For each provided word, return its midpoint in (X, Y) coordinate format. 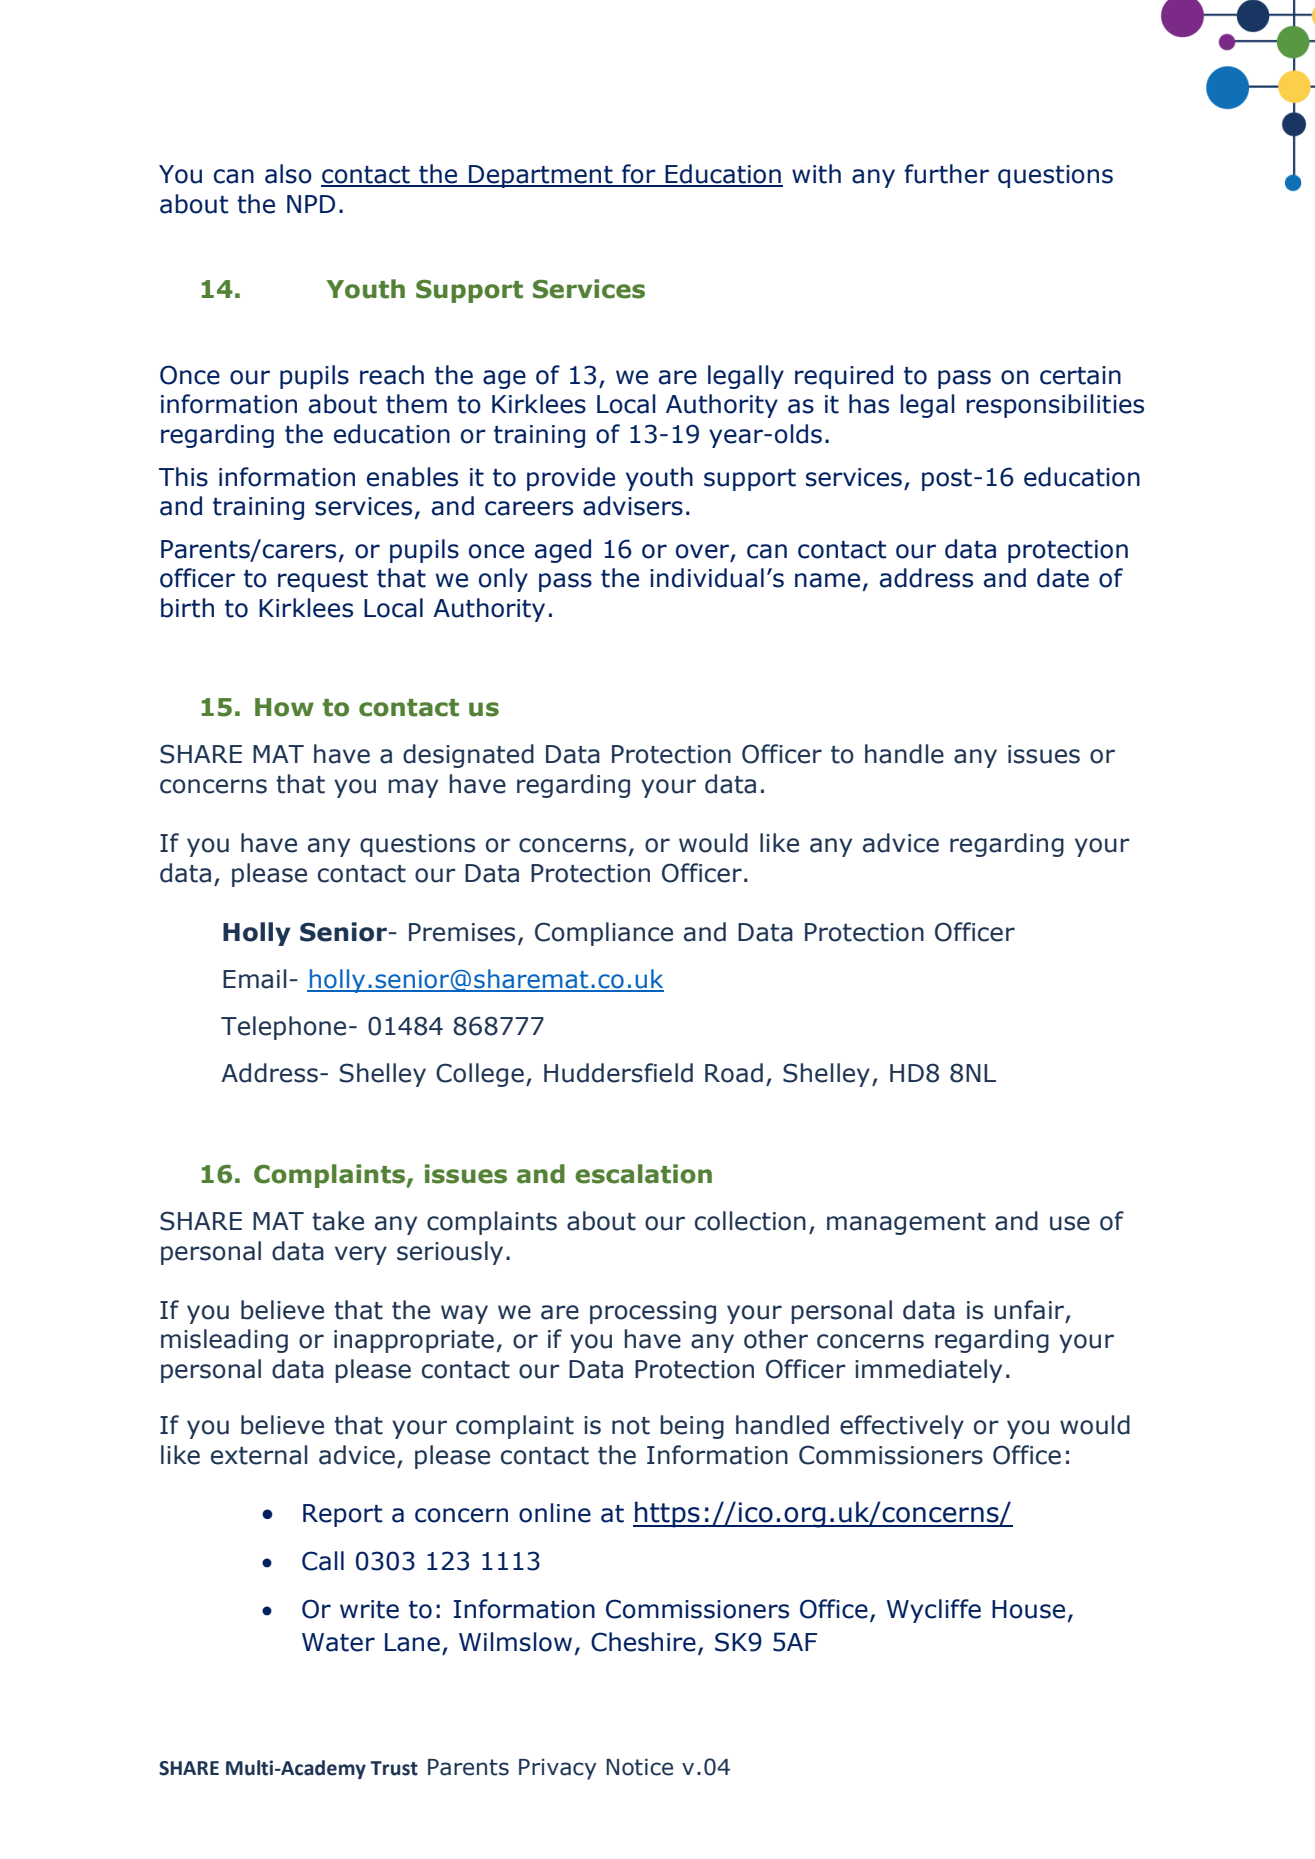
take (338, 1221)
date (1063, 578)
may (413, 788)
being (692, 1427)
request (323, 581)
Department (541, 176)
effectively (902, 1427)
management (906, 1224)
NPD (311, 204)
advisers (633, 506)
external (259, 1455)
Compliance (604, 934)
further (946, 174)
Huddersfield (618, 1073)
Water (338, 1642)
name (827, 580)
